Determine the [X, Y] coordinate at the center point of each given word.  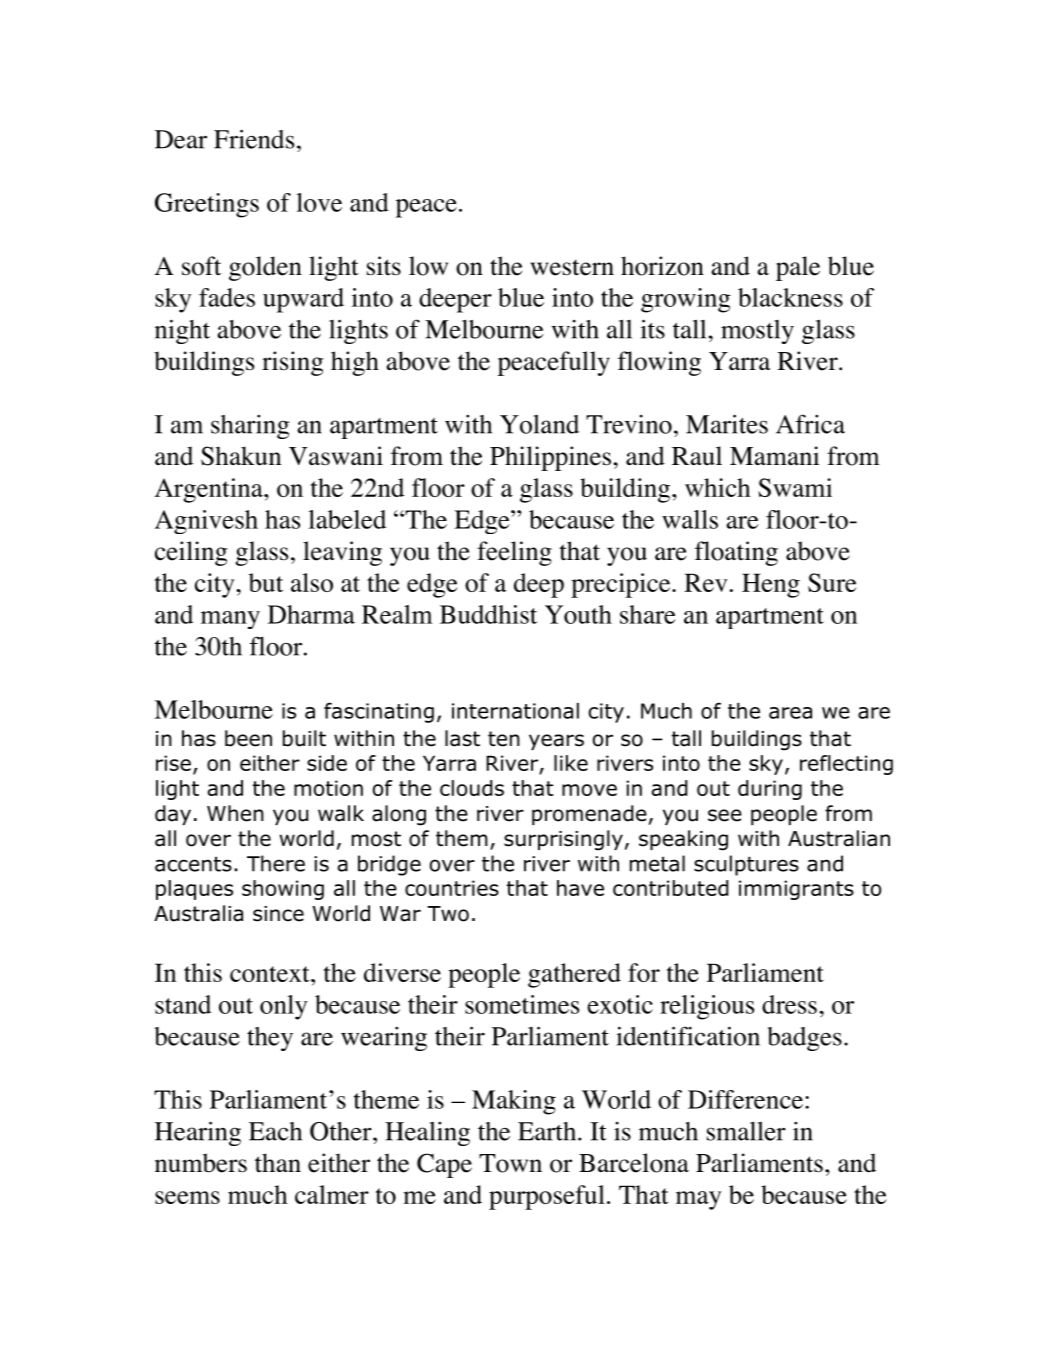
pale [798, 268]
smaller [746, 1131]
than [278, 1163]
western [572, 267]
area [790, 713]
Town [510, 1163]
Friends [254, 139]
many [230, 620]
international [515, 711]
